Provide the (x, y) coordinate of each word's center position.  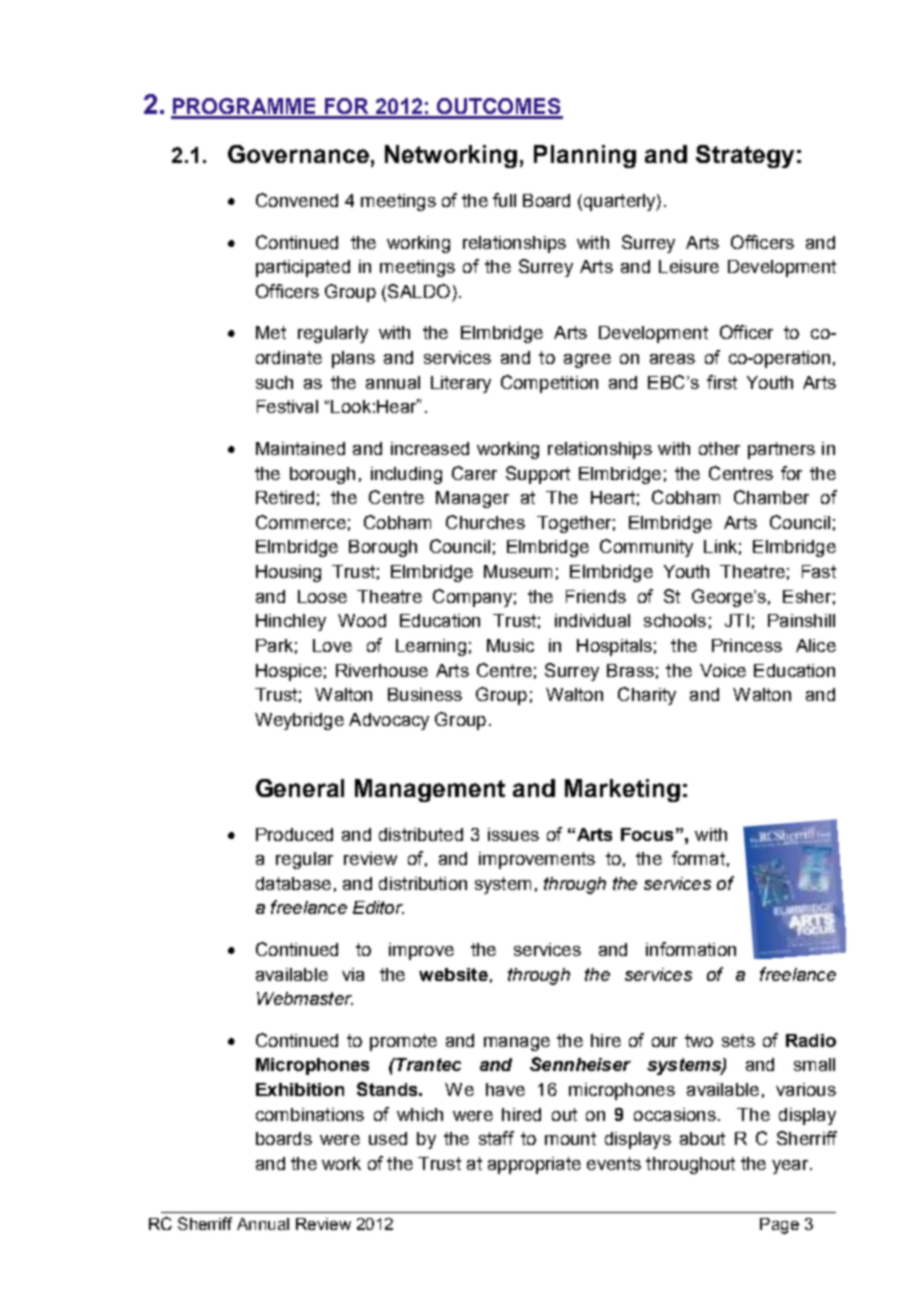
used (388, 1138)
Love (332, 645)
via (353, 974)
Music (510, 645)
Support (538, 475)
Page (779, 1226)
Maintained (300, 448)
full (504, 200)
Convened (297, 200)
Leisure (689, 266)
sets (738, 1040)
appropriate (534, 1165)
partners (781, 450)
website (453, 974)
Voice (723, 670)
